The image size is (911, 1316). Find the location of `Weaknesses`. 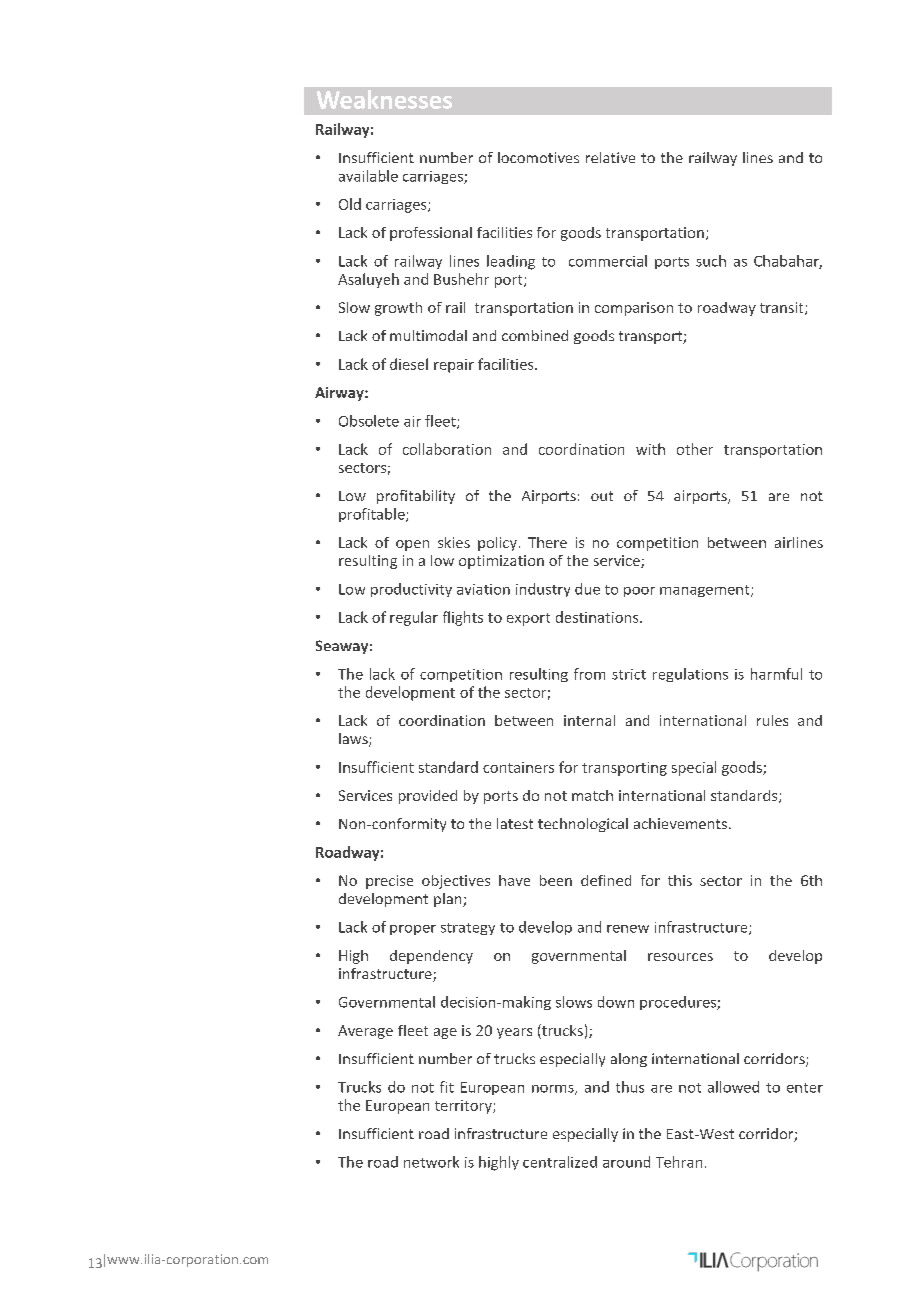

Weaknesses is located at coordinates (384, 99).
